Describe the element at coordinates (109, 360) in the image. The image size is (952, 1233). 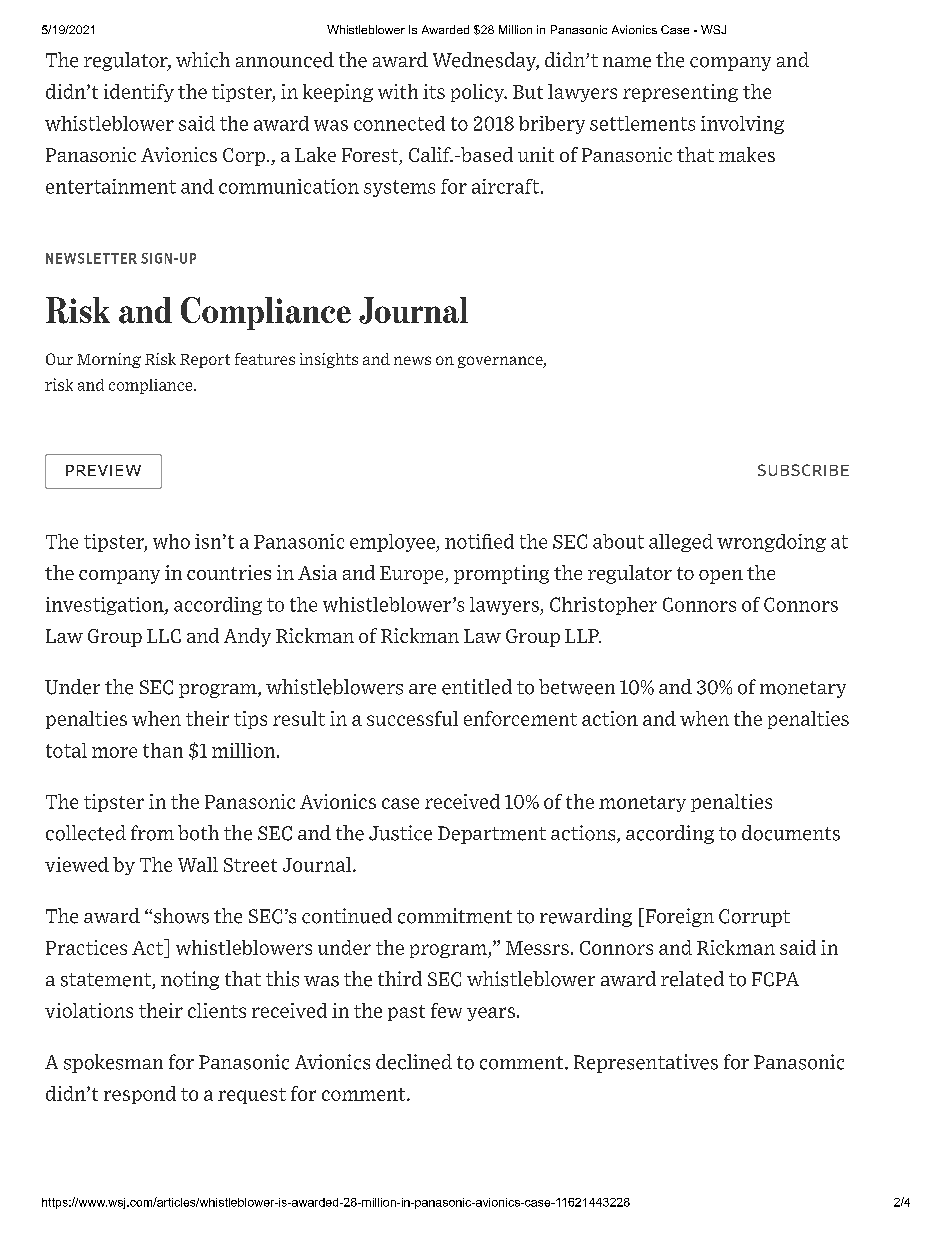
I see `Morning` at that location.
